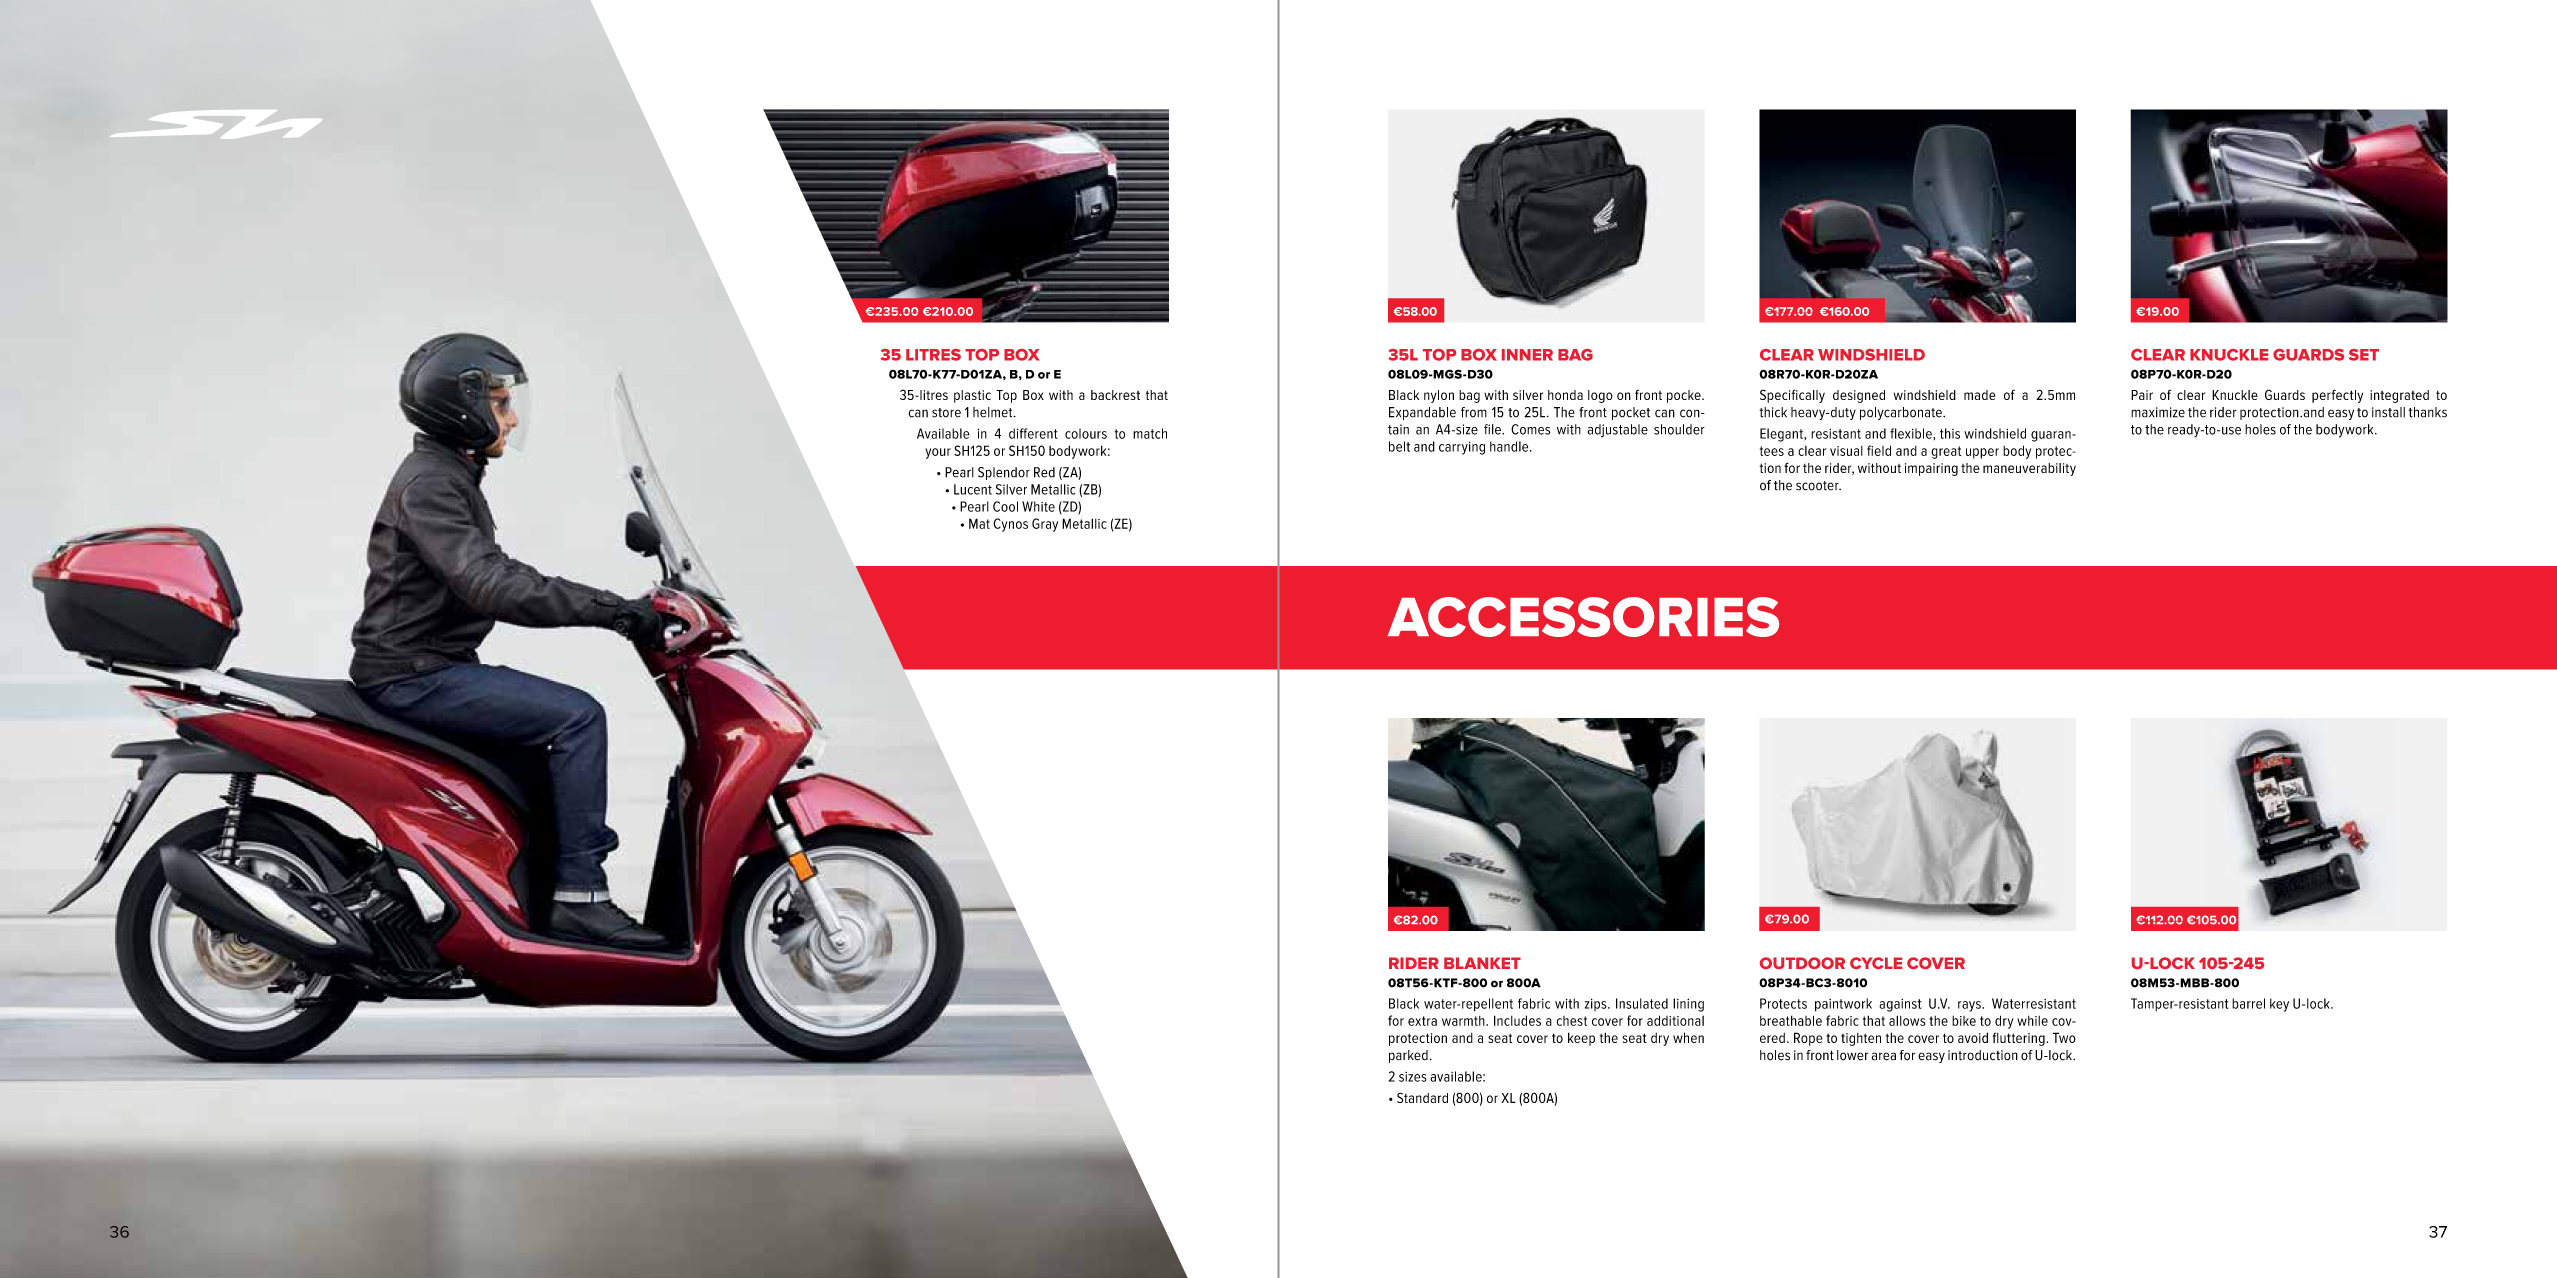 Image resolution: width=2557 pixels, height=1278 pixels. I want to click on logo, so click(1600, 396).
